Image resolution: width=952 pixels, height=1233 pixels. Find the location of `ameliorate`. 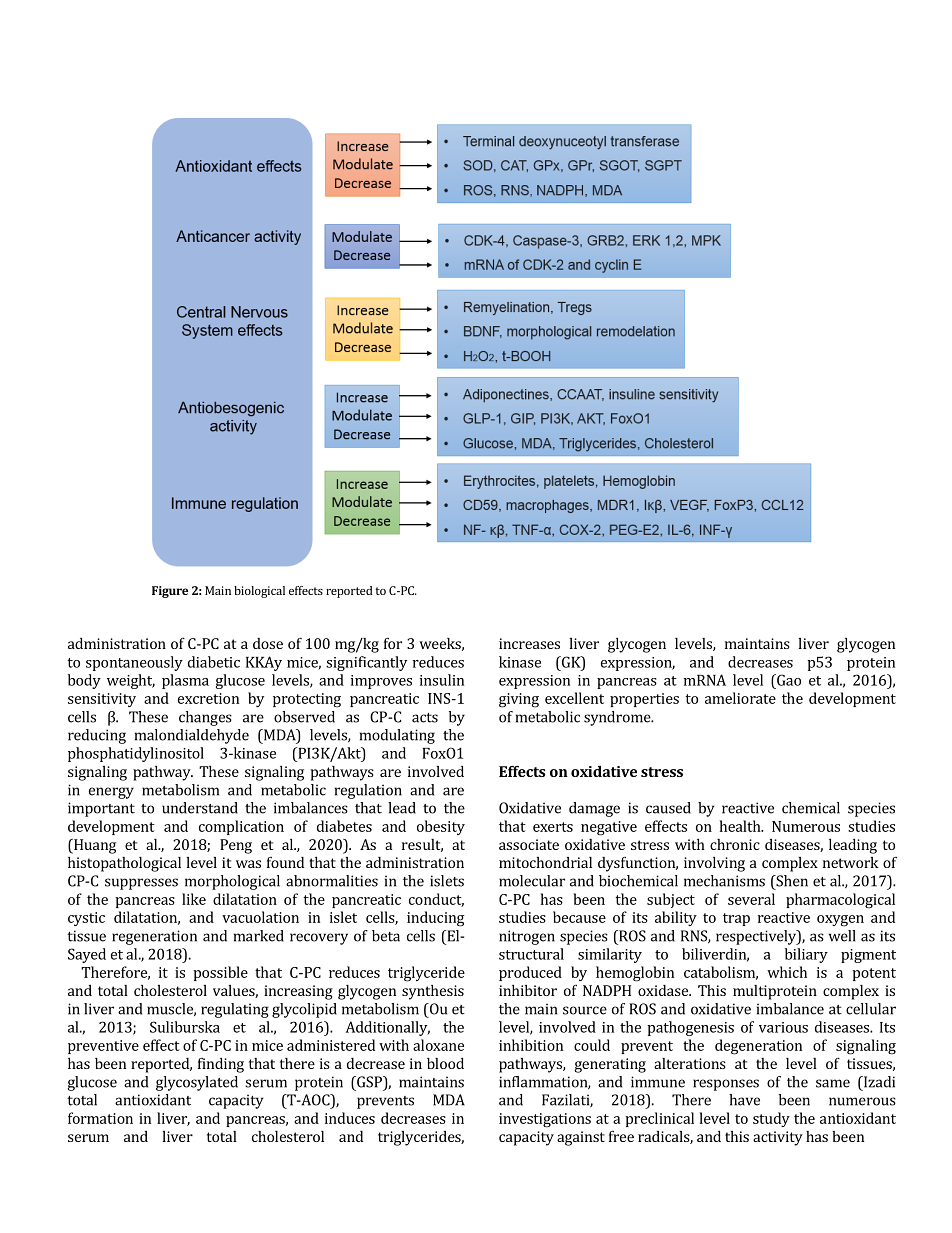

ameliorate is located at coordinates (740, 698).
